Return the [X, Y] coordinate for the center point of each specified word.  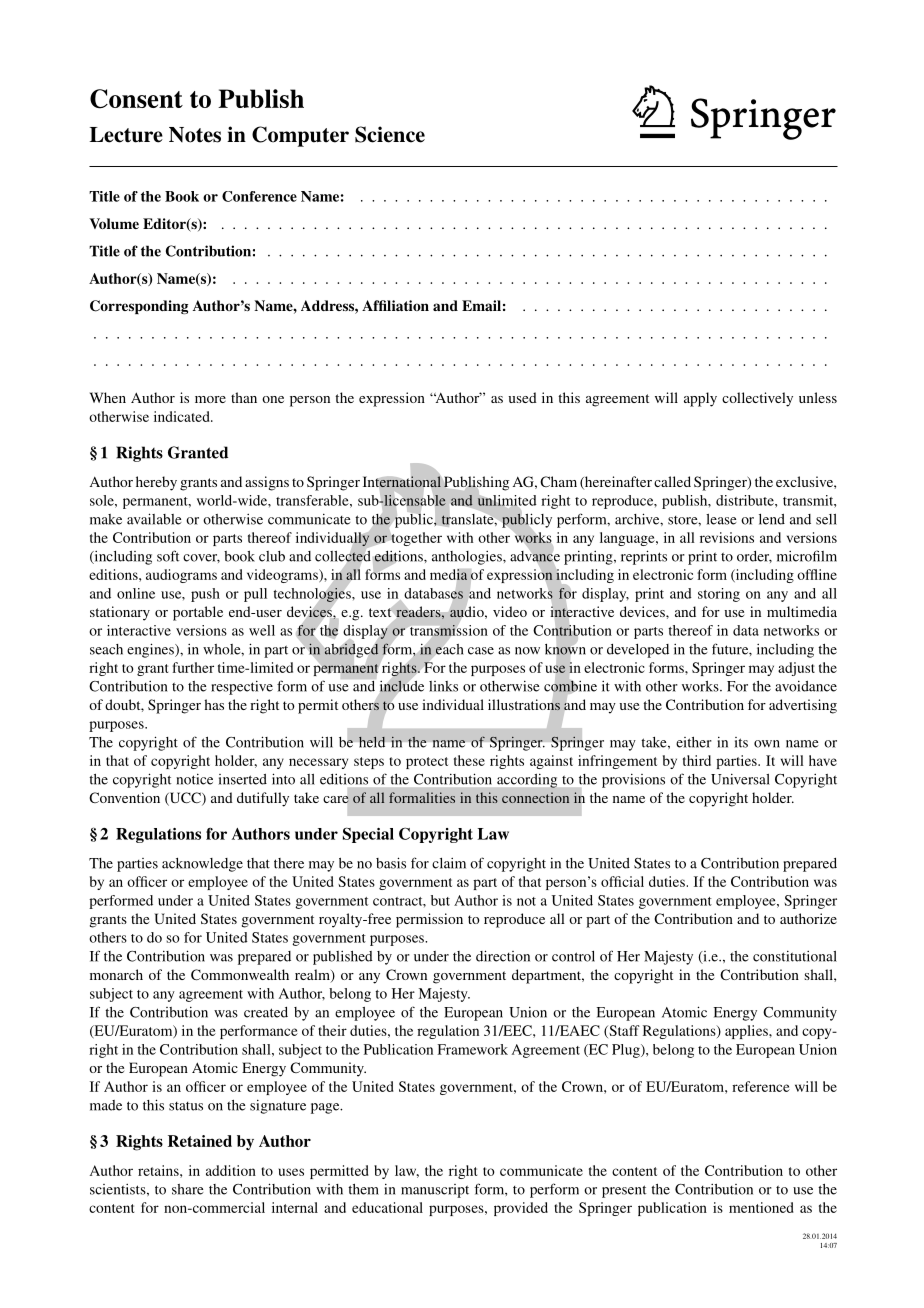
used [522, 397]
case [481, 651]
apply [700, 399]
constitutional [795, 956]
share [188, 1189]
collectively [757, 399]
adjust [796, 669]
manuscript [435, 1191]
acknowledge [202, 865]
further [193, 667]
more [210, 399]
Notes [195, 135]
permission [429, 920]
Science [390, 134]
